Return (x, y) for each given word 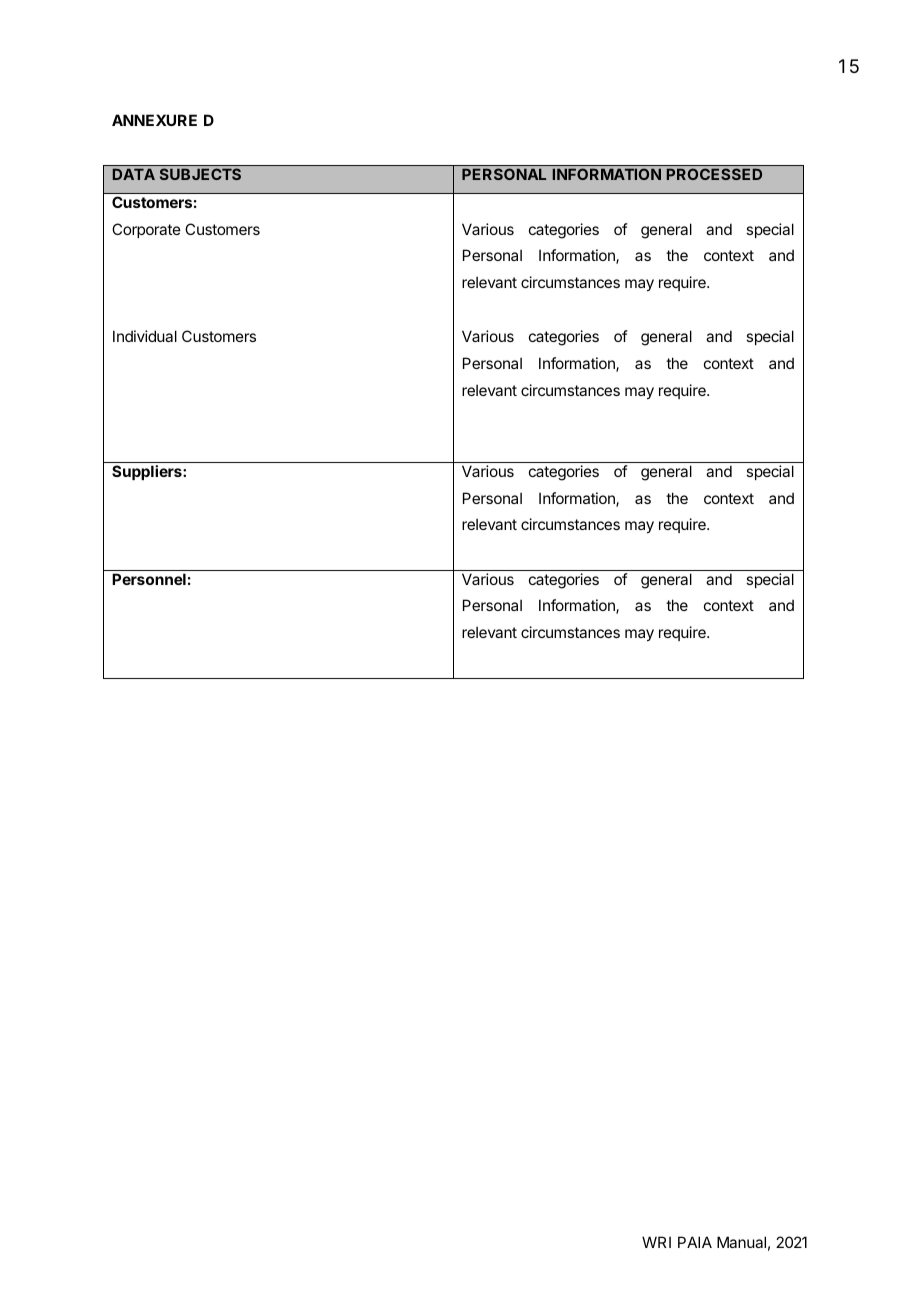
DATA (134, 174)
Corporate (146, 230)
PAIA (695, 1242)
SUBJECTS (200, 174)
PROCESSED (714, 174)
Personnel (149, 579)
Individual (145, 336)
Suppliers (148, 472)
